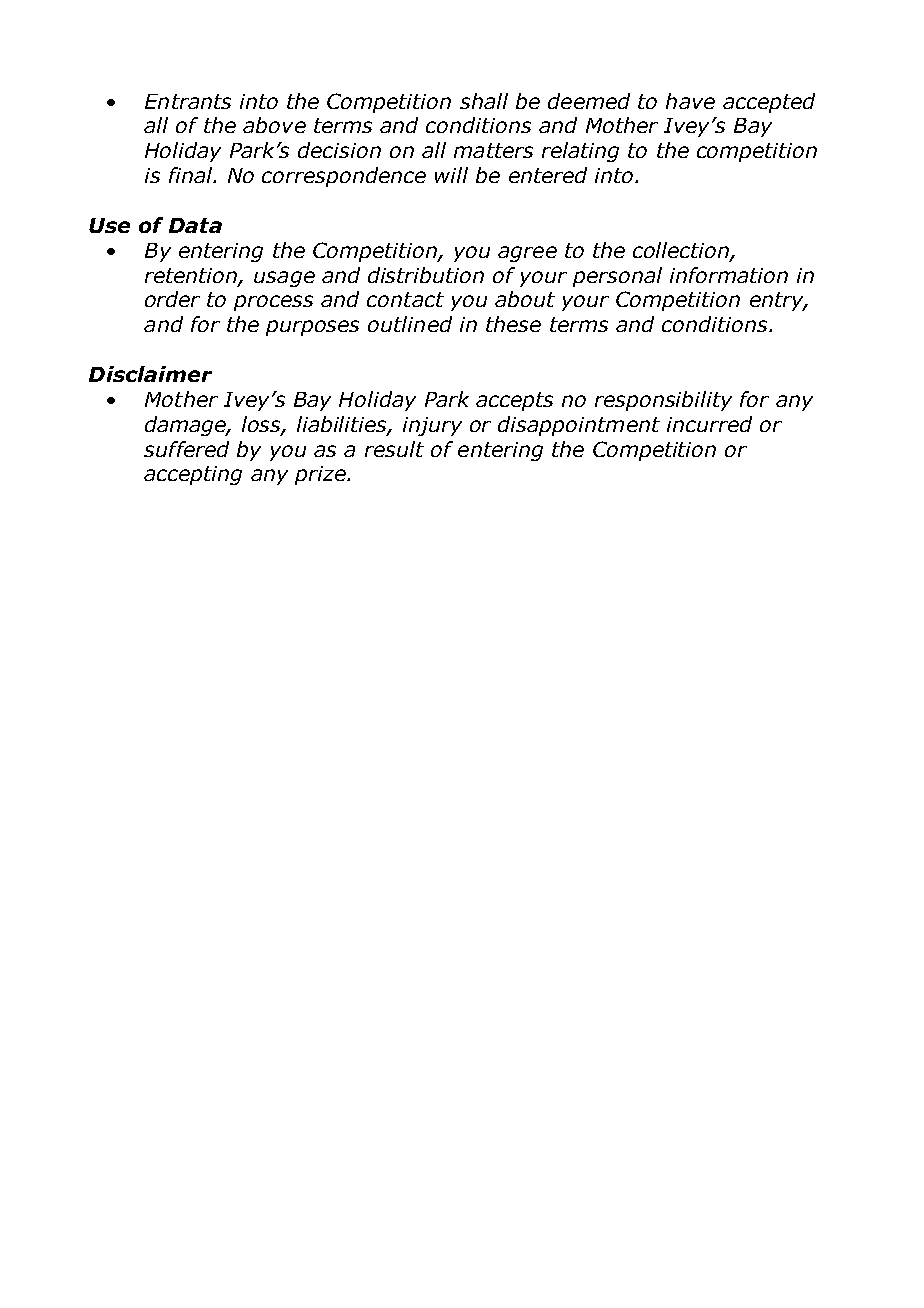  Describe the element at coordinates (484, 101) in the page. I see `shall` at that location.
